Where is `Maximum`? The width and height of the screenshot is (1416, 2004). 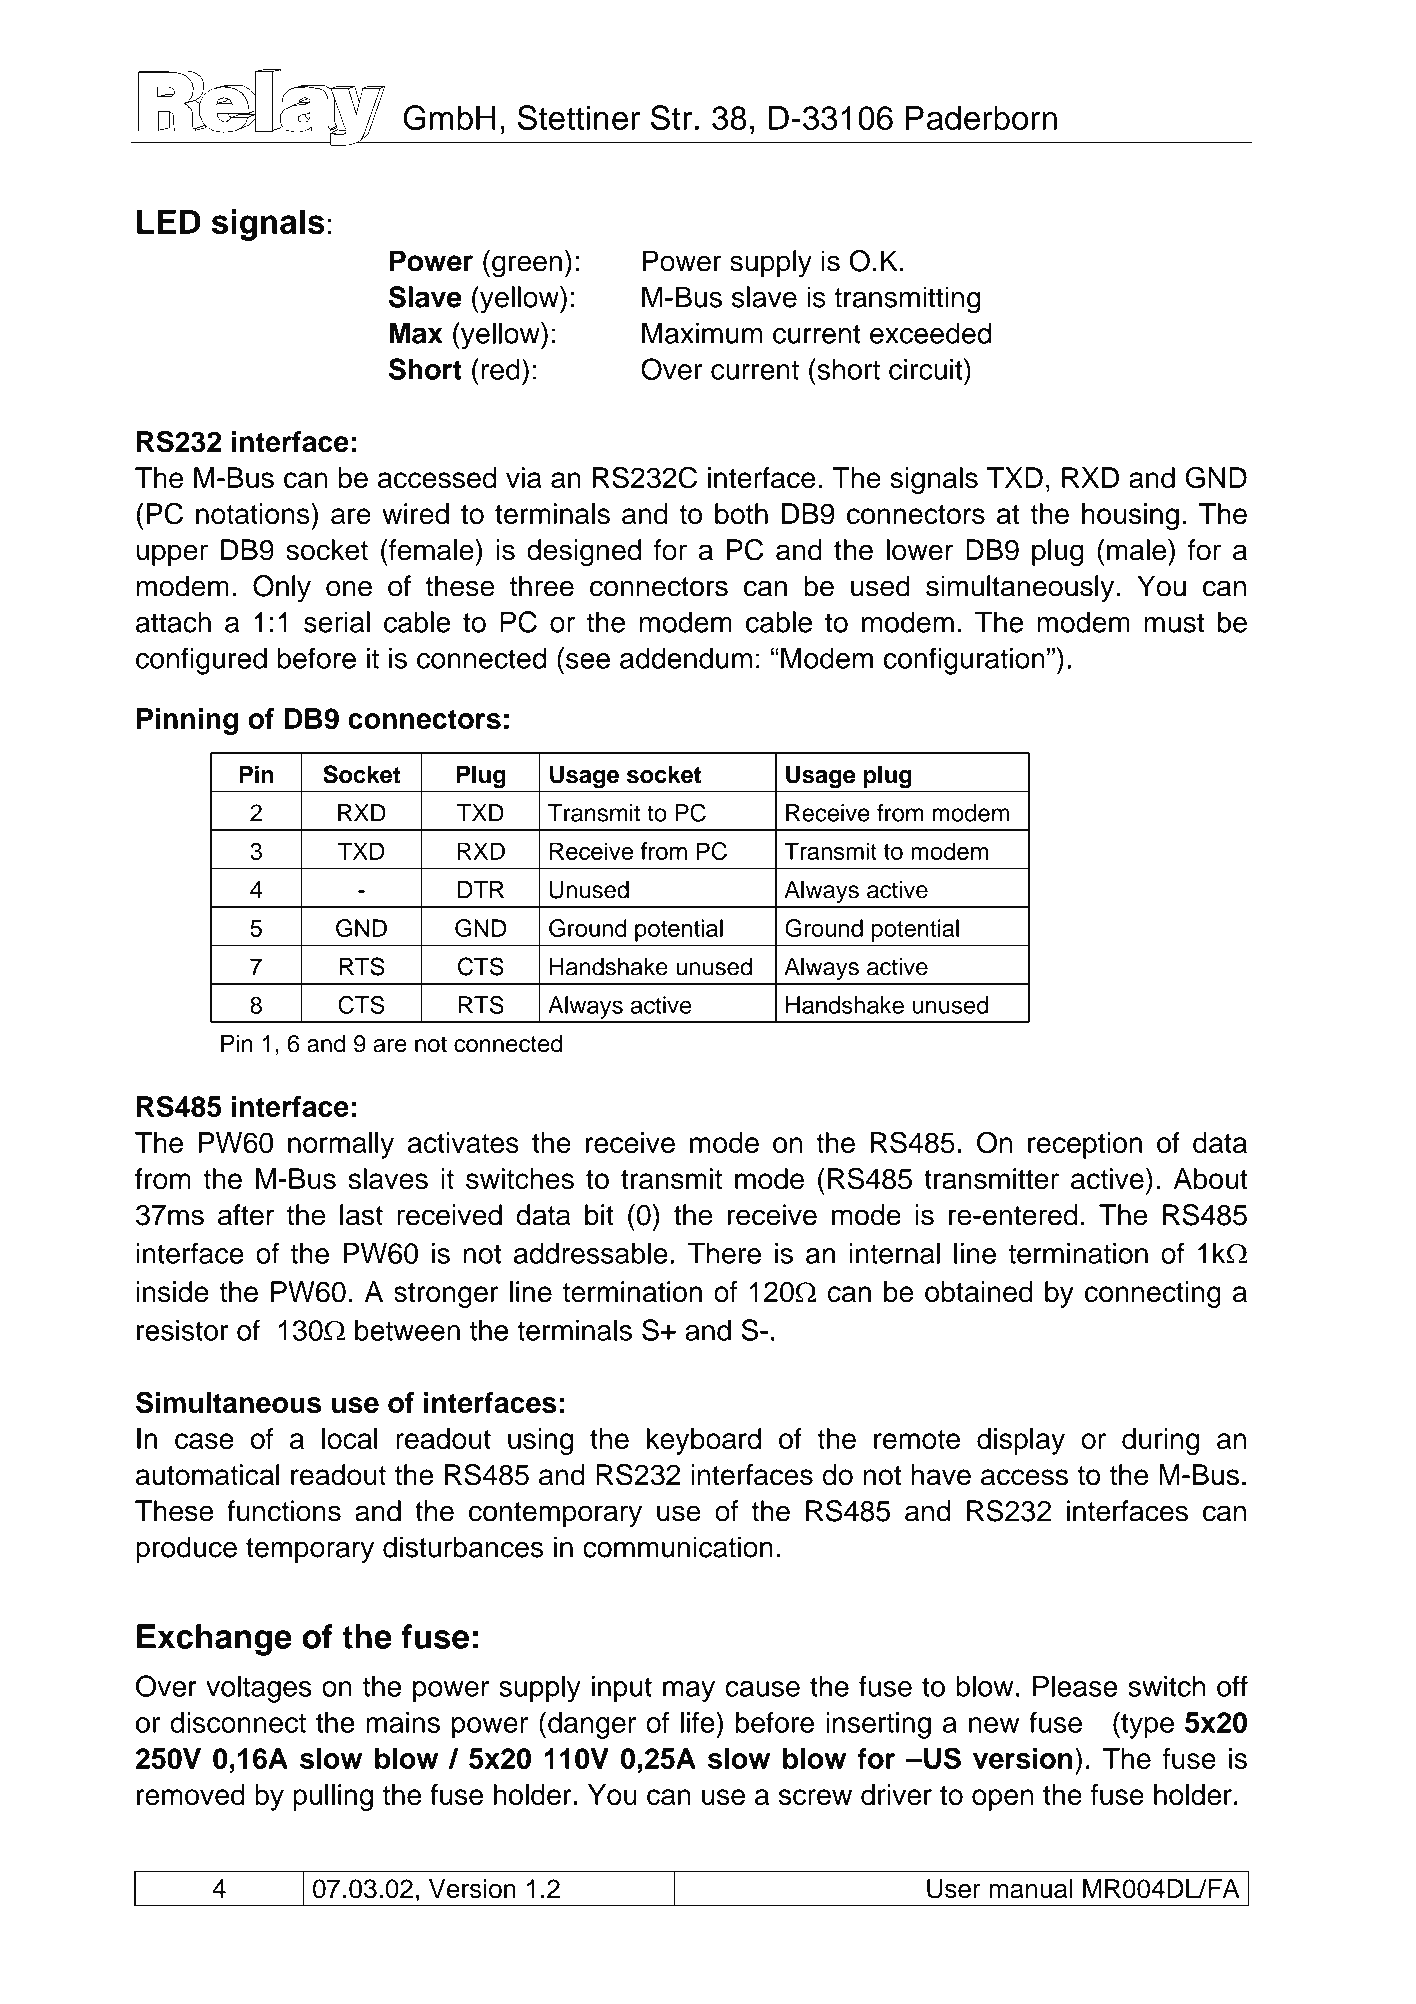
Maximum is located at coordinates (702, 333).
